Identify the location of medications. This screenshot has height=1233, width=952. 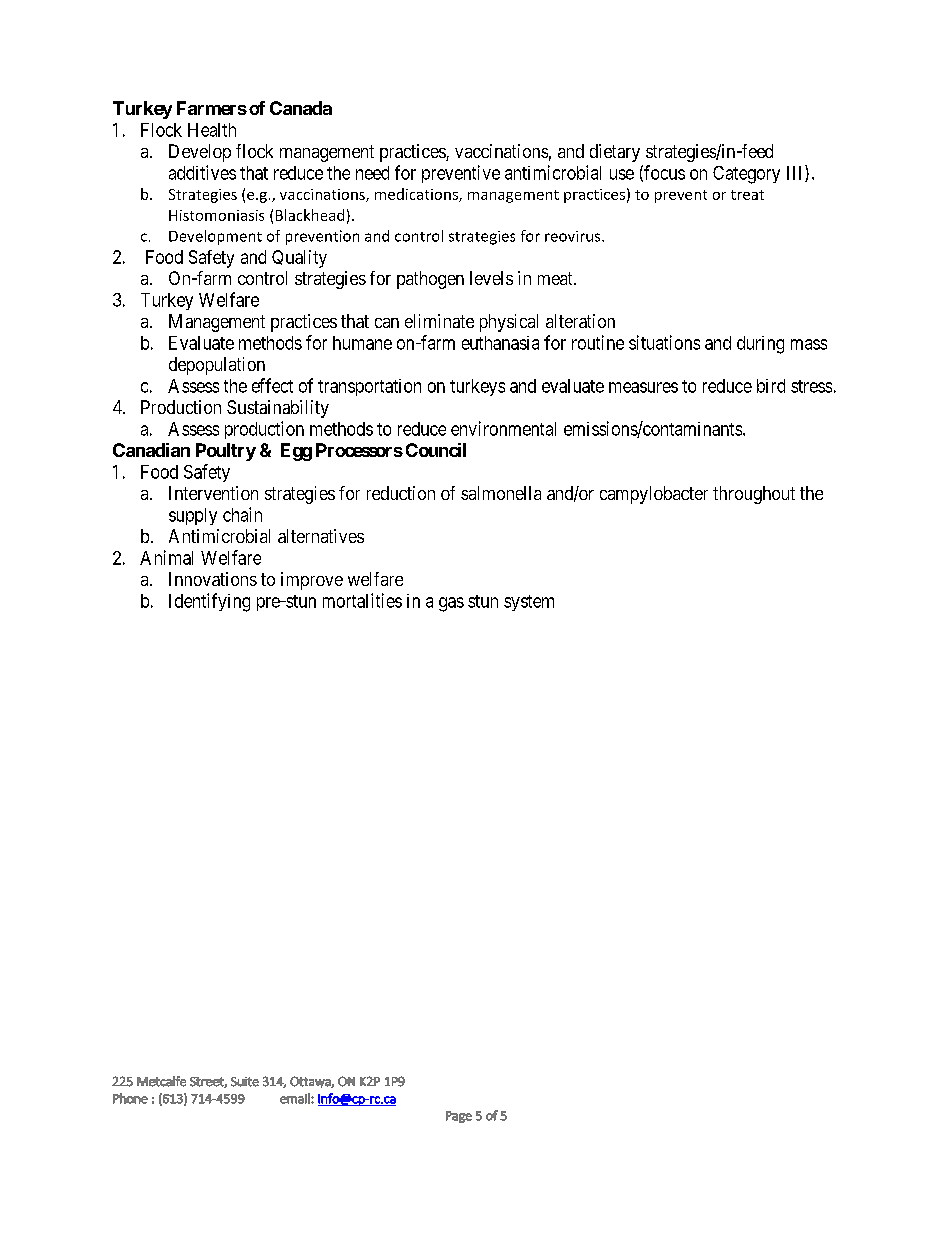
(417, 195).
